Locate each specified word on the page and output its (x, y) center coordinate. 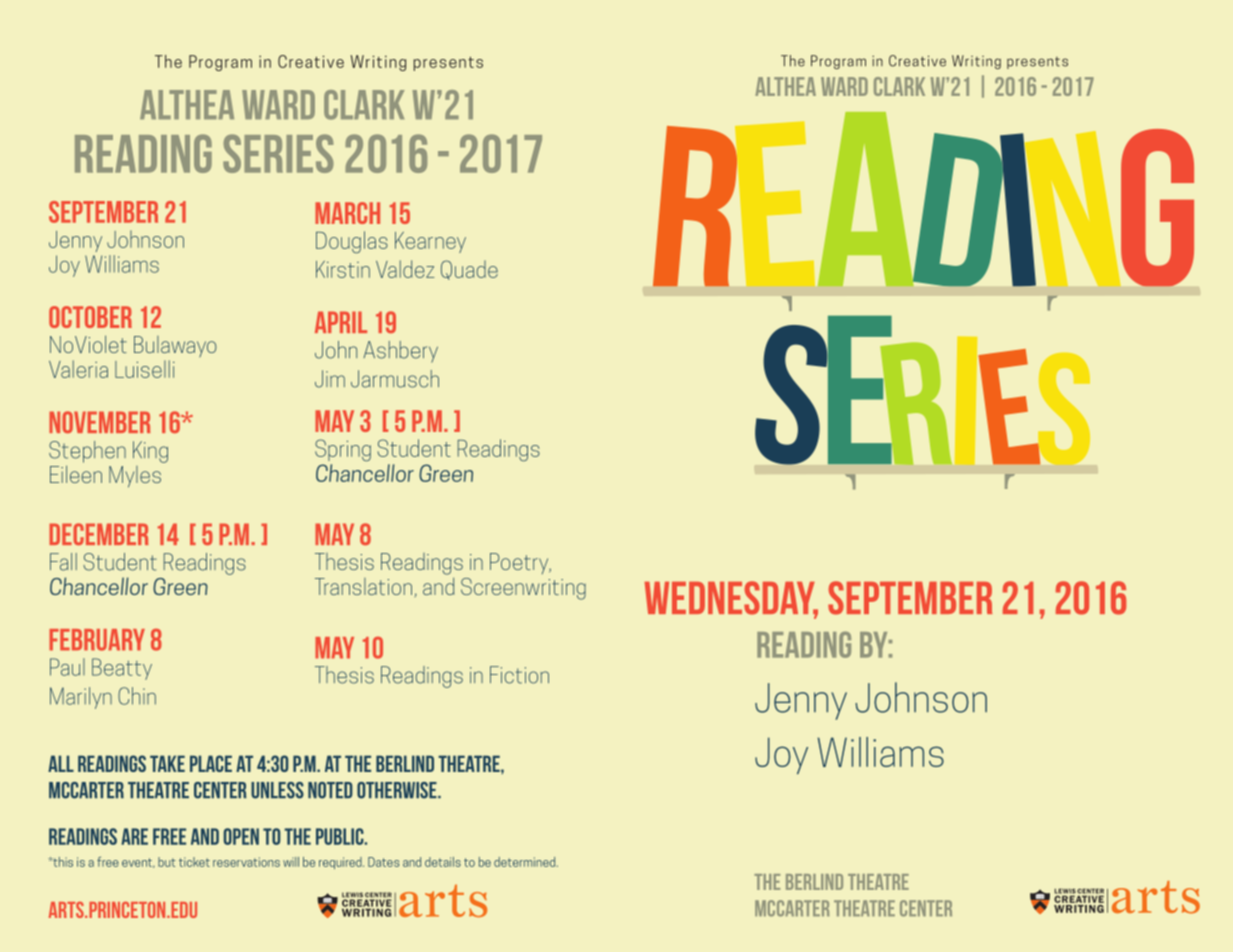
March (347, 213)
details (443, 862)
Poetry (520, 563)
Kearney (430, 242)
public (341, 836)
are (134, 836)
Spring (343, 450)
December (98, 534)
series (278, 153)
